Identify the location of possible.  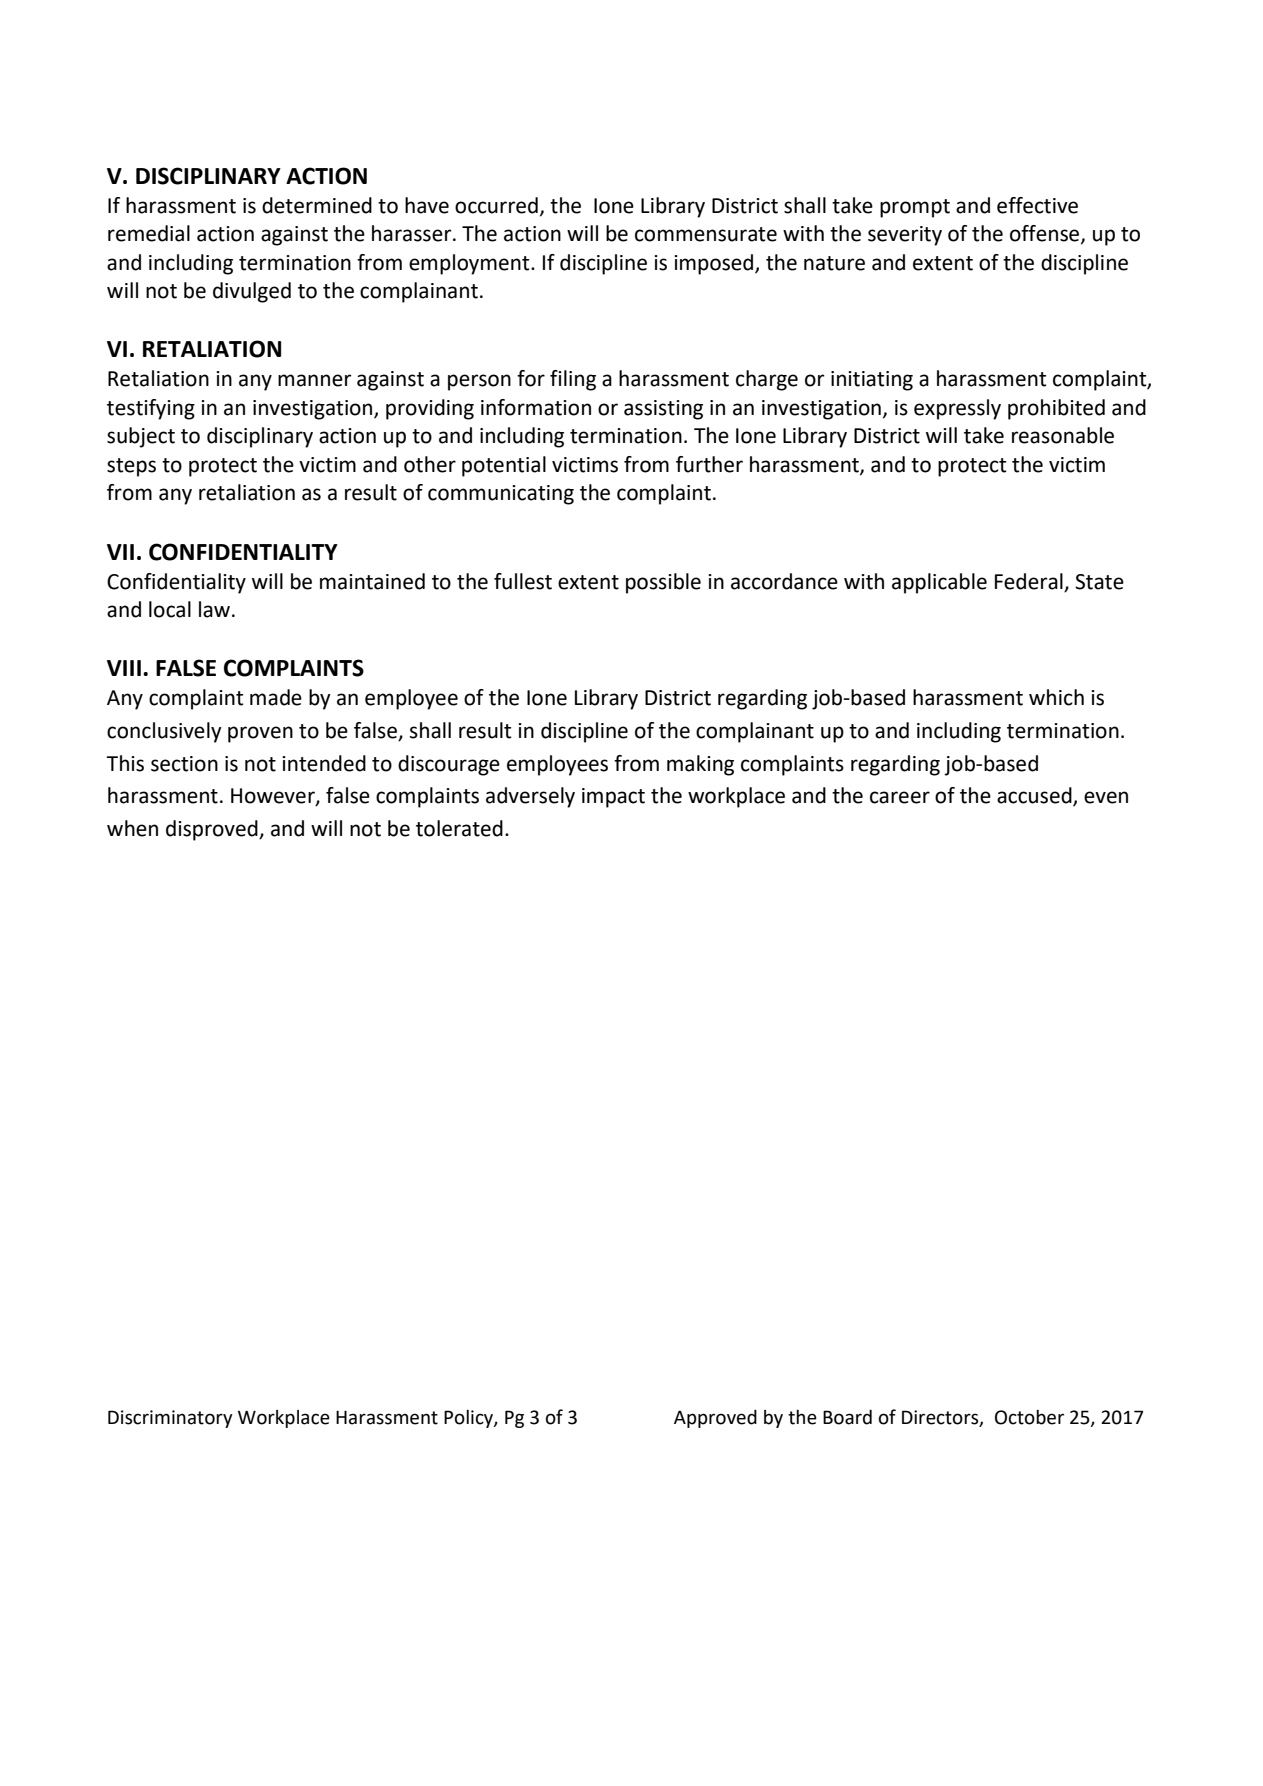
(663, 583).
